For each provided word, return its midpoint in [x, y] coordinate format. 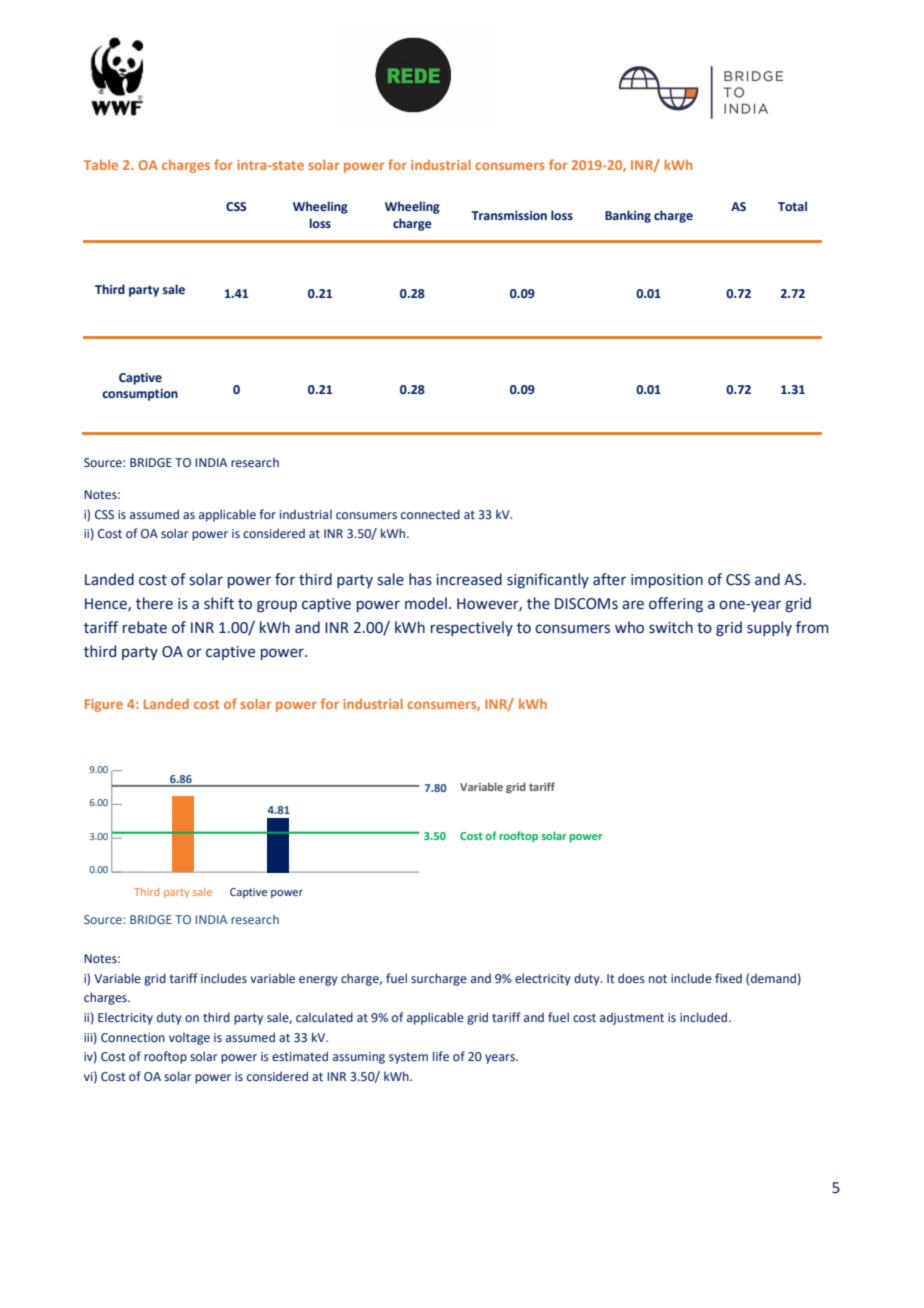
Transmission [509, 215]
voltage [189, 1038]
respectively [472, 628]
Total [792, 206]
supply [769, 628]
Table [101, 165]
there [154, 603]
